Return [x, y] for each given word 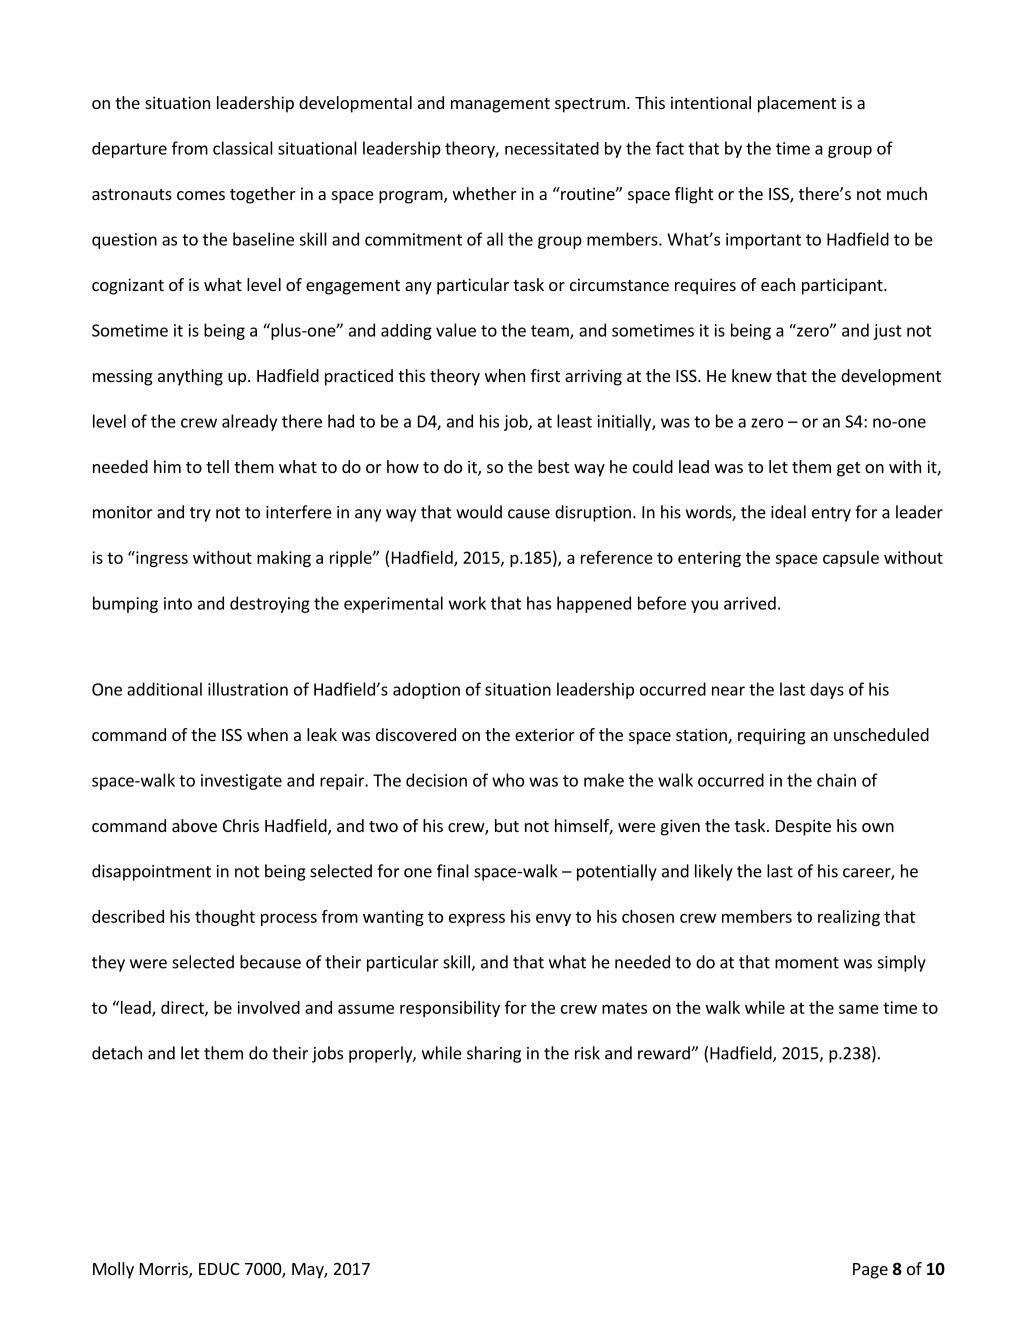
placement [797, 104]
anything [190, 377]
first [545, 375]
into [178, 603]
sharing [494, 1054]
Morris [165, 1270]
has [539, 603]
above [194, 825]
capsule [851, 559]
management [500, 105]
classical [243, 148]
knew [752, 375]
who [508, 780]
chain [836, 780]
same [859, 1009]
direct [183, 1008]
